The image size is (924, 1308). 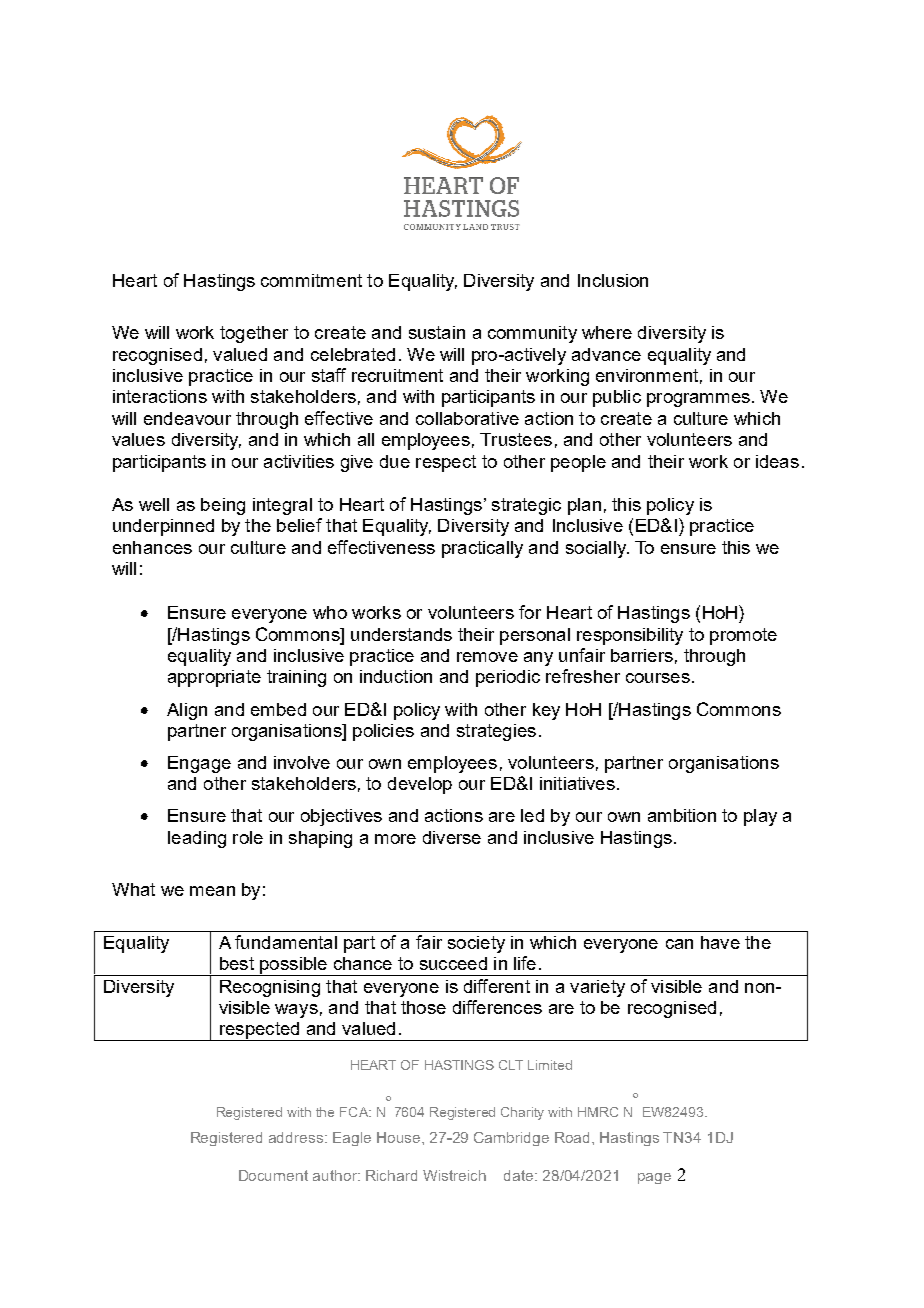 I want to click on page, so click(x=654, y=1178).
